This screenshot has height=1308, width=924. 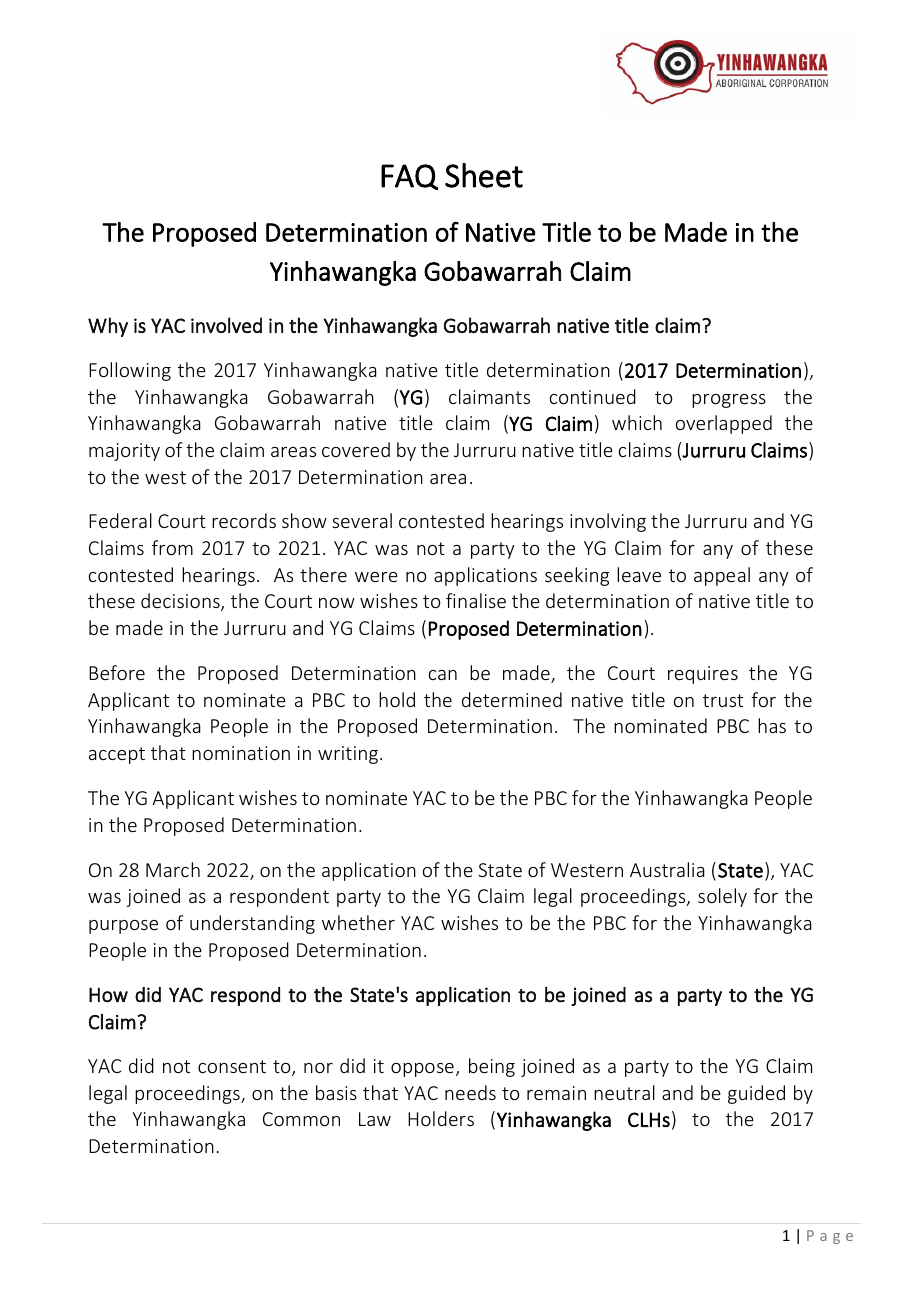 I want to click on decisions, so click(x=181, y=602).
